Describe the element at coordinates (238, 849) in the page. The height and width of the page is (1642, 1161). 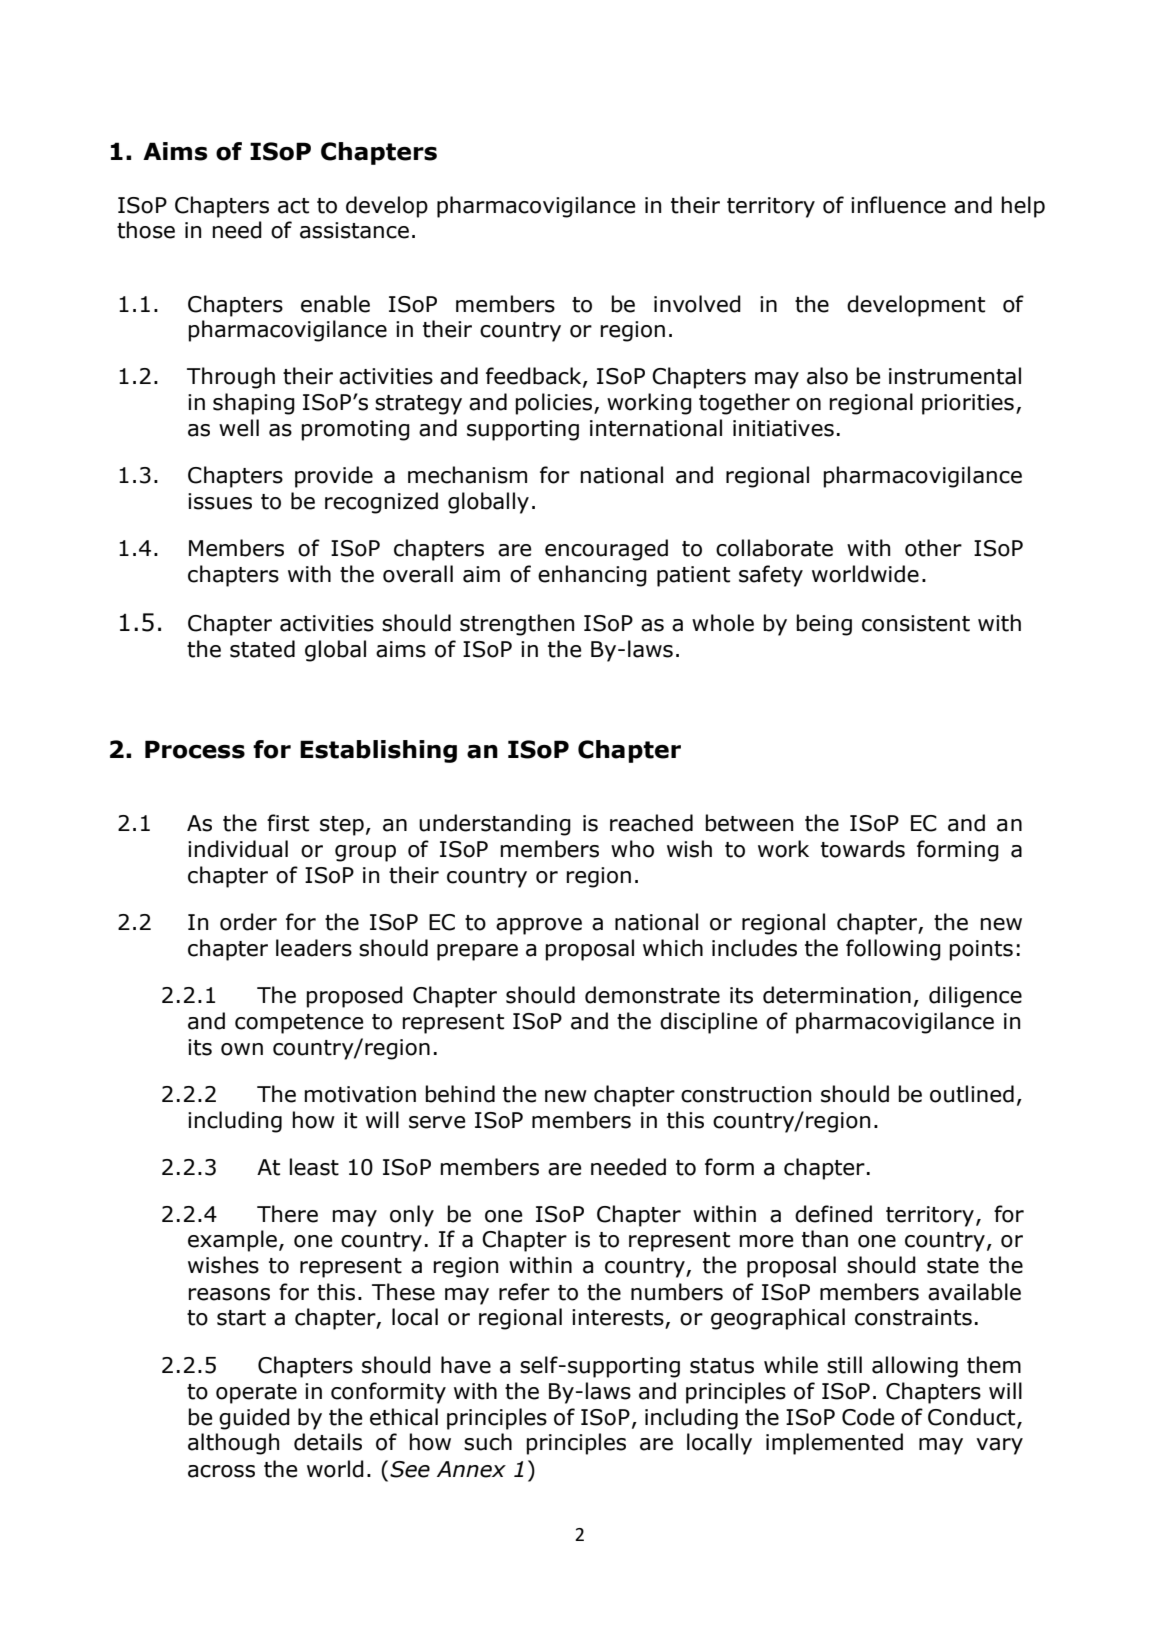
I see `individual` at that location.
